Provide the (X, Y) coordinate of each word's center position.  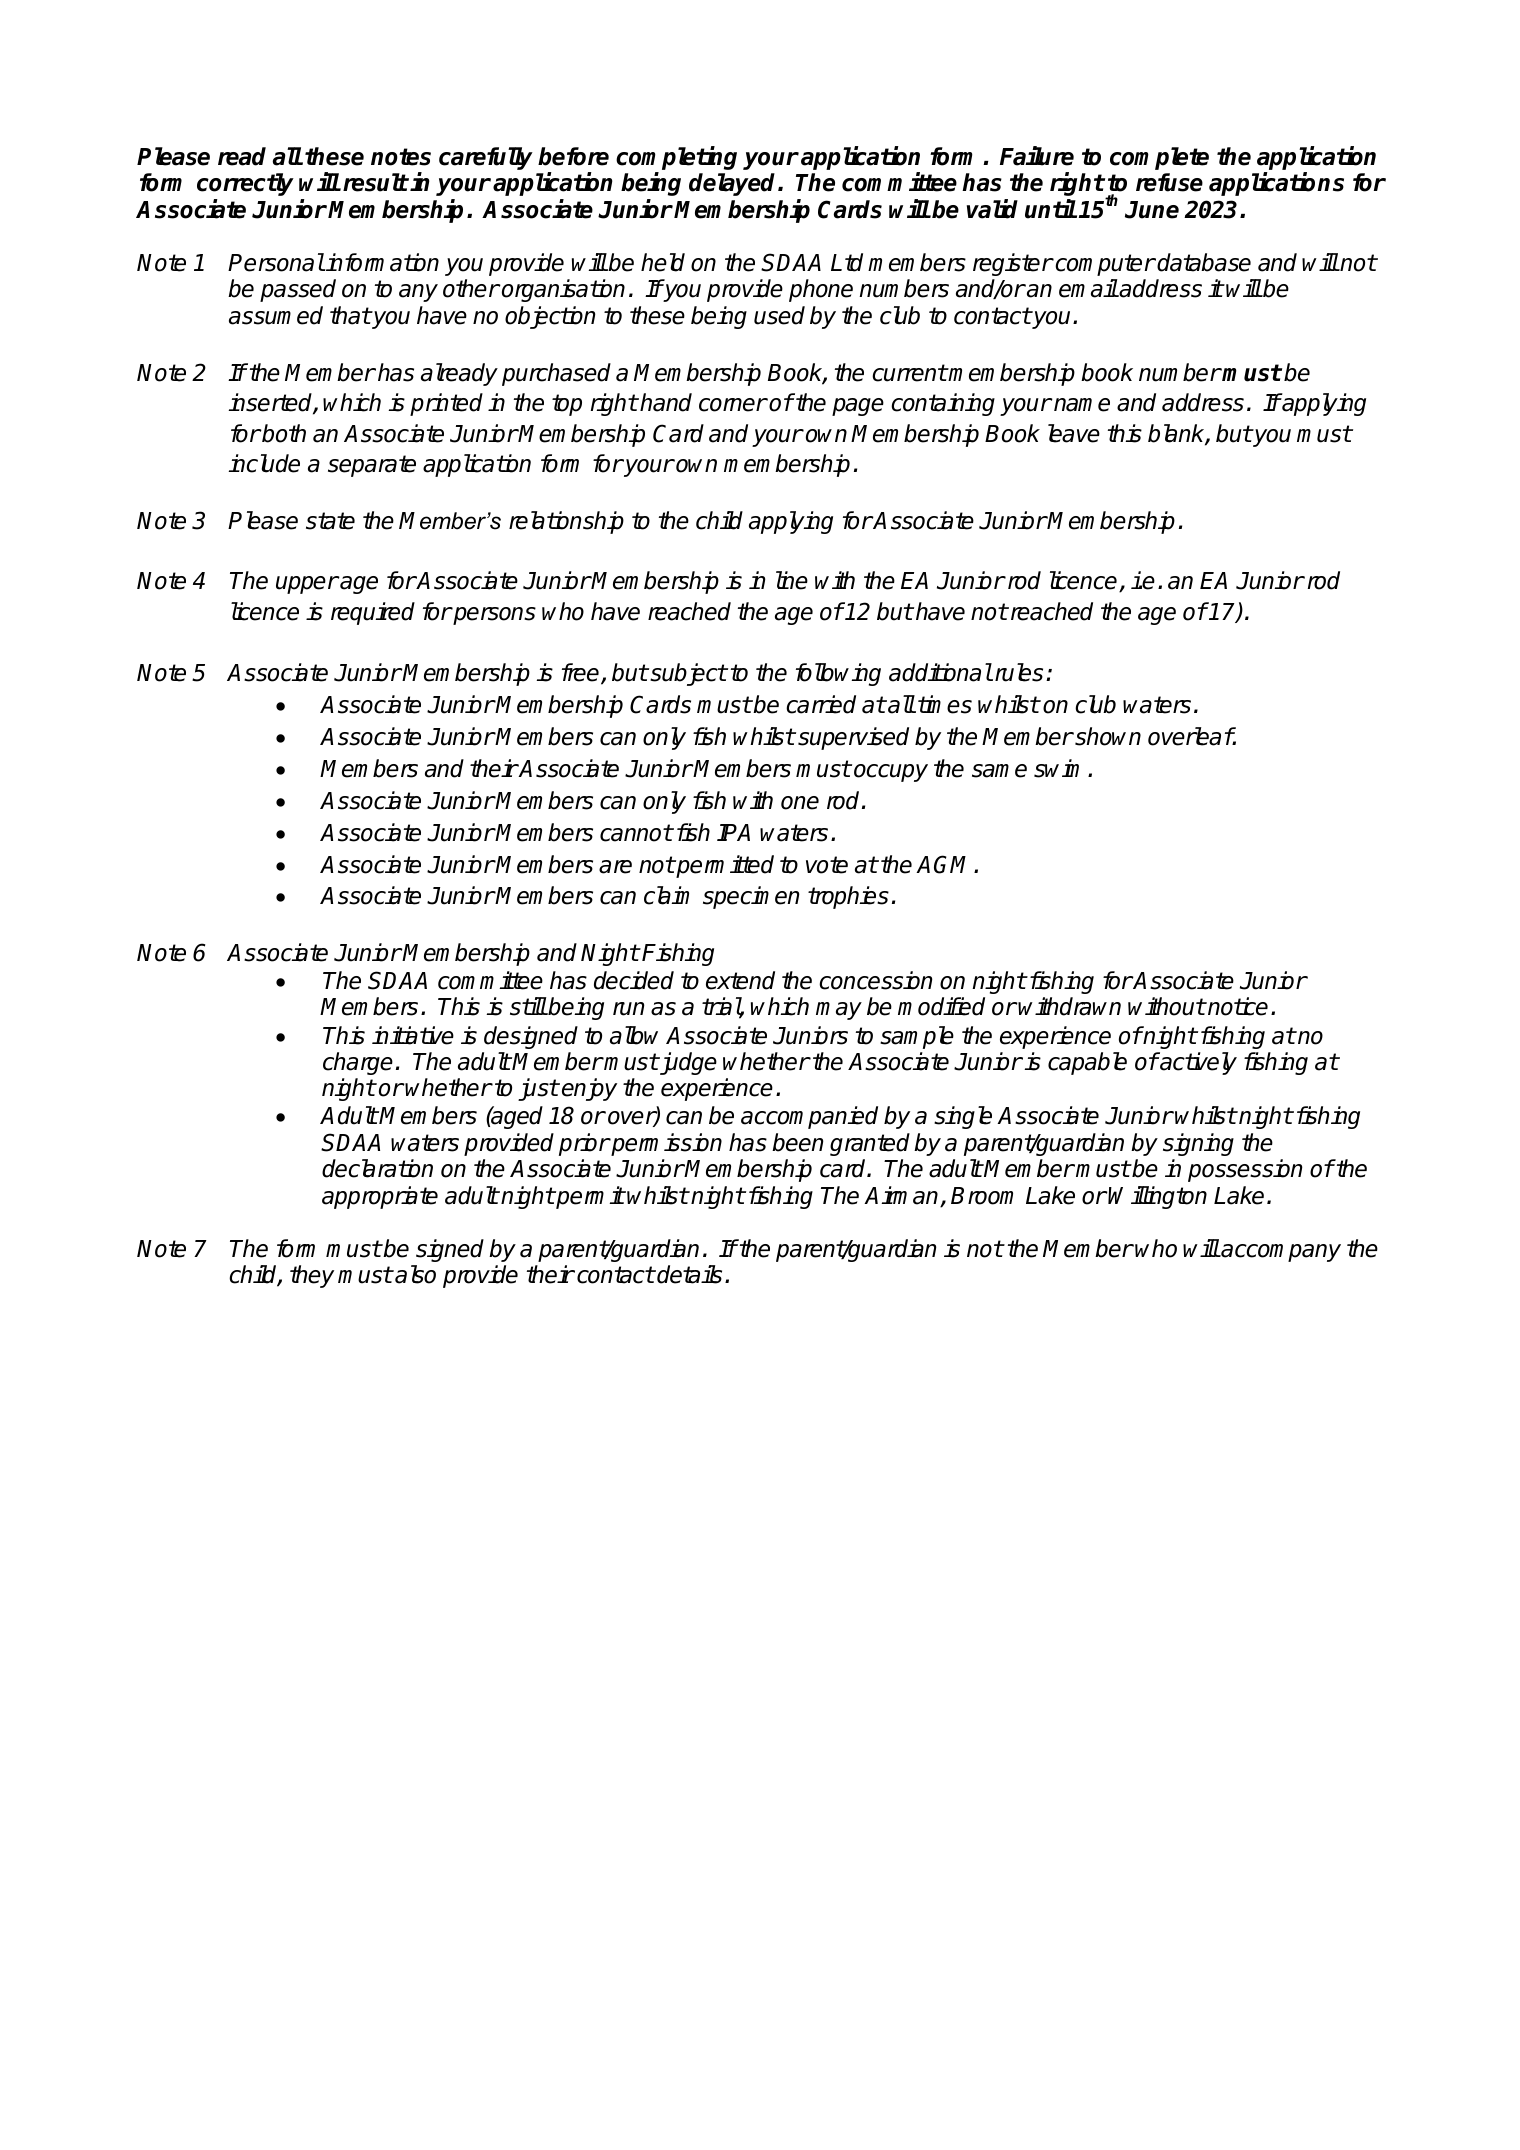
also (415, 1274)
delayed (734, 184)
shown (1107, 736)
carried (821, 704)
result (375, 182)
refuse (1169, 182)
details (689, 1274)
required (373, 613)
